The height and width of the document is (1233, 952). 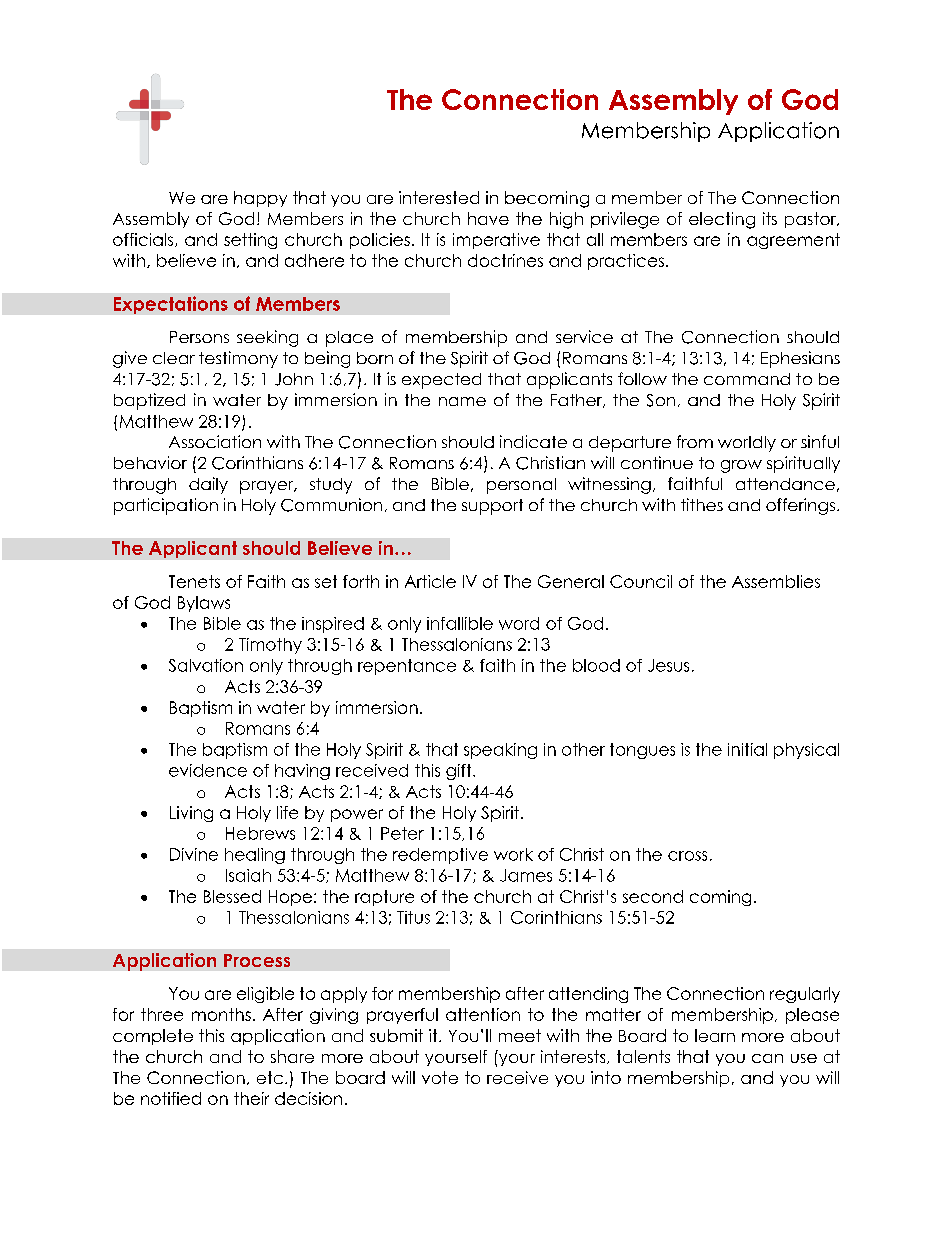 I want to click on their, so click(x=251, y=1098).
